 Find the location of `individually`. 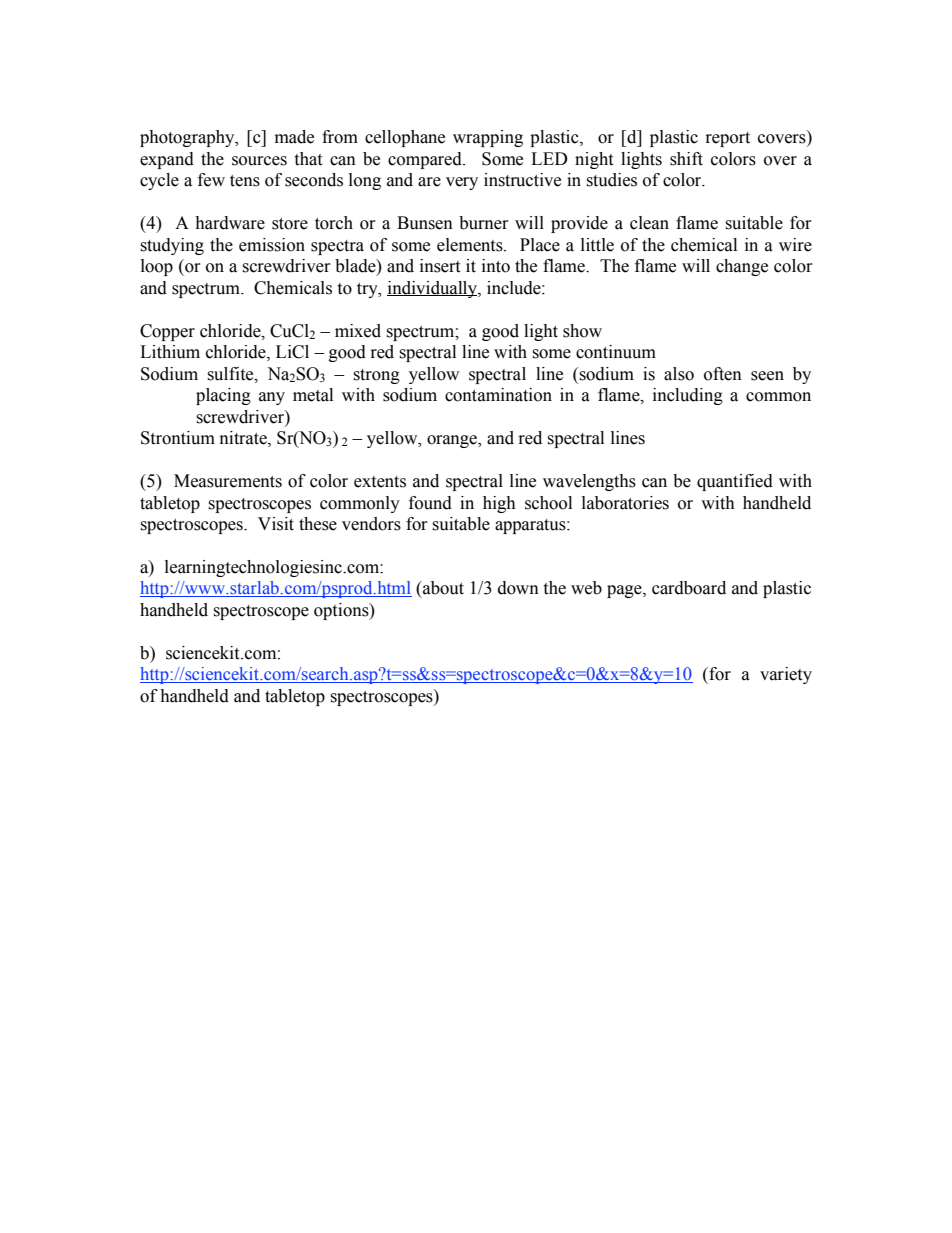

individually is located at coordinates (433, 289).
